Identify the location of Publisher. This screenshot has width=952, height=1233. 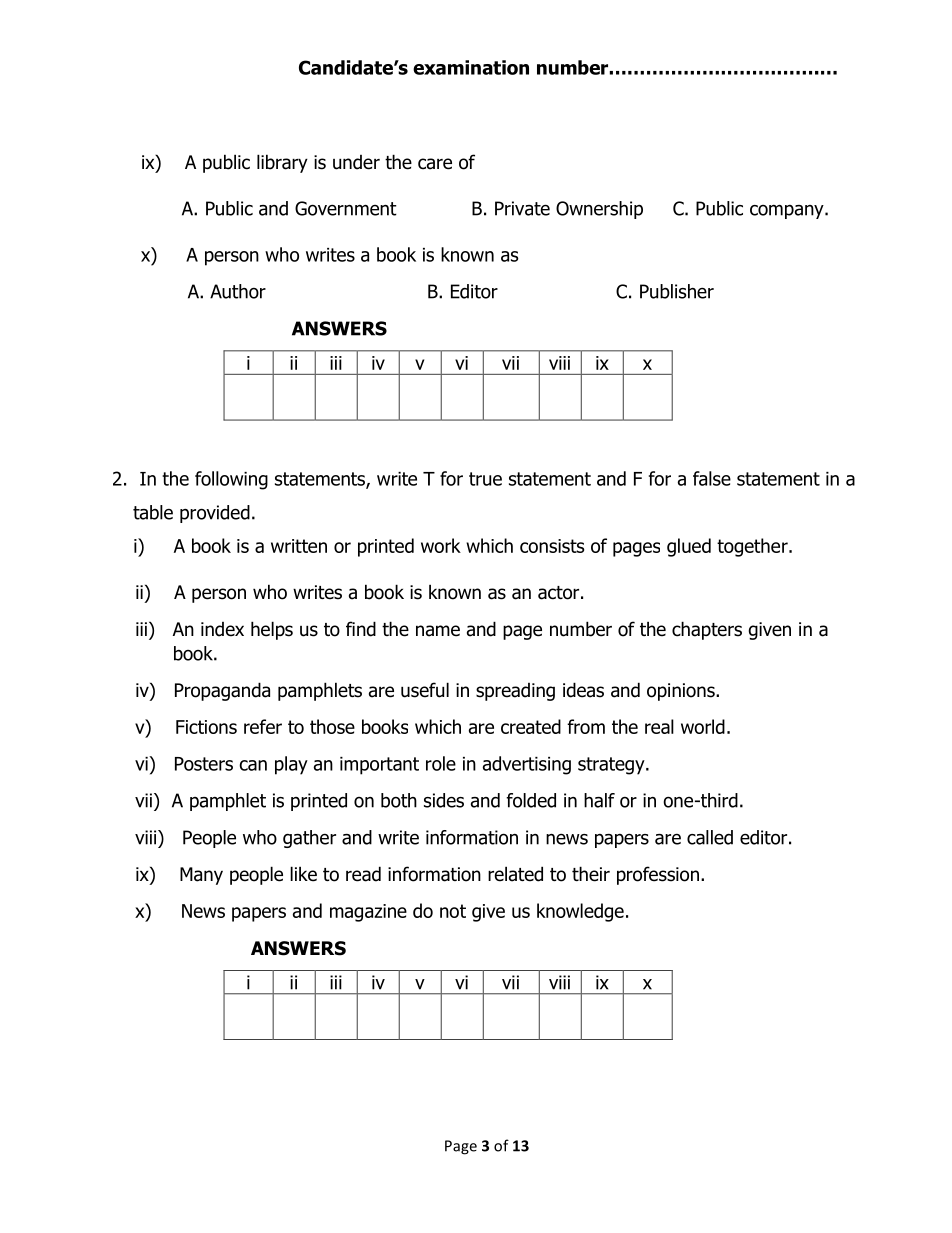
(677, 291).
